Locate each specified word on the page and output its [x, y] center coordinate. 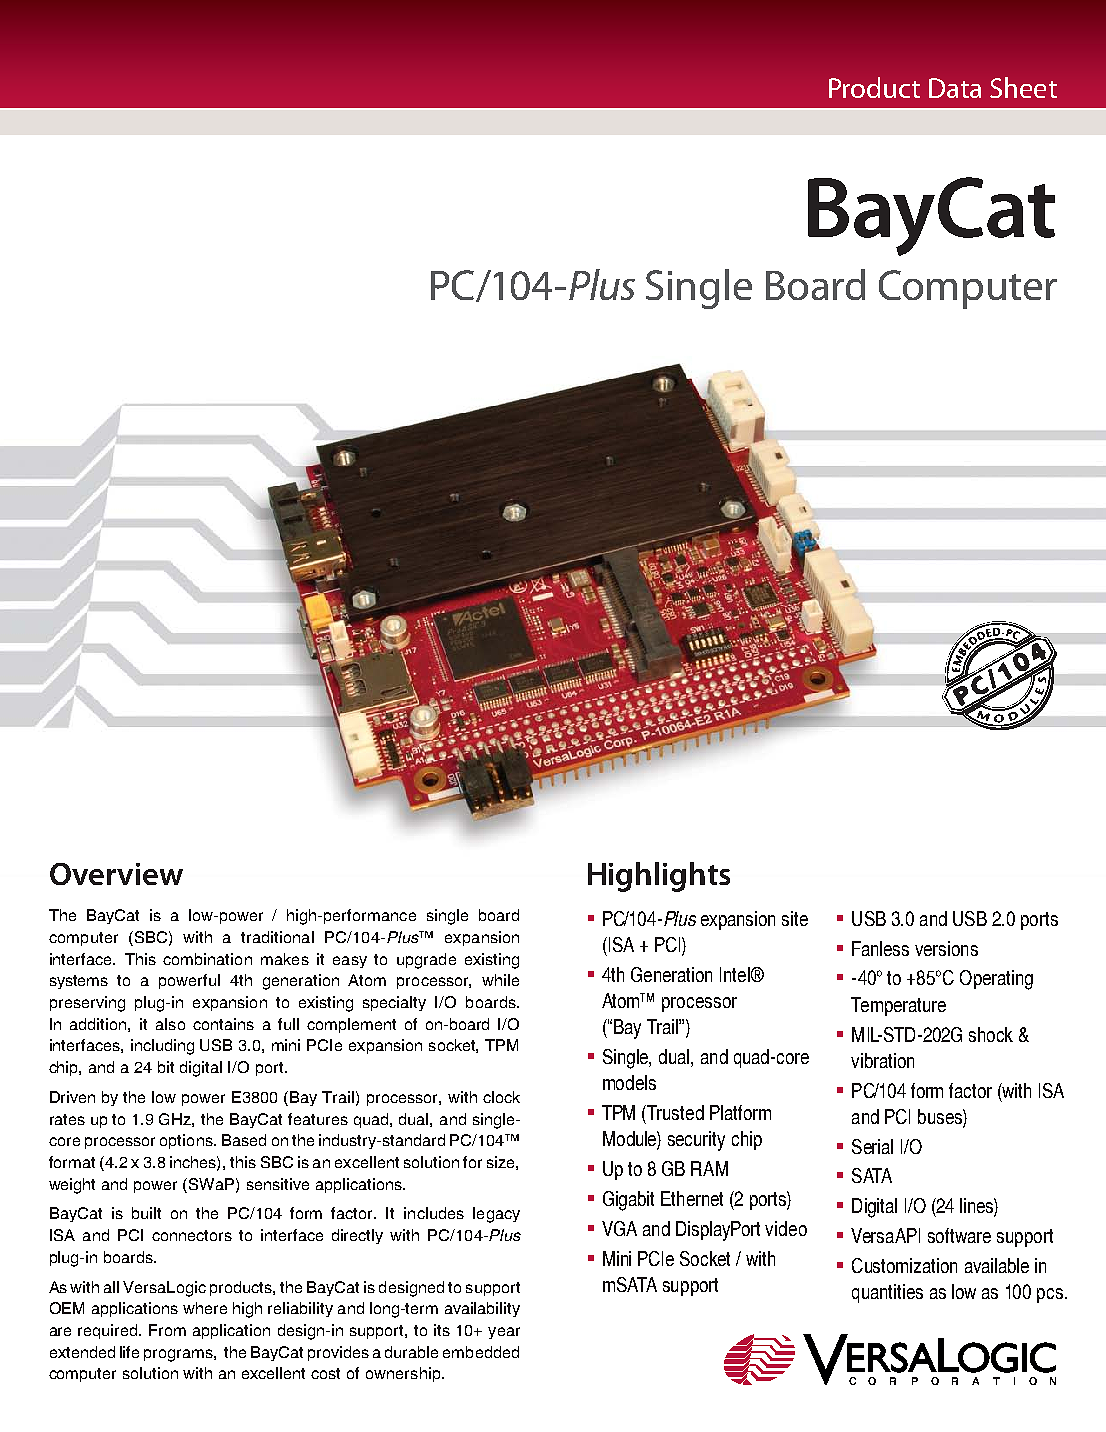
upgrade [426, 961]
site [795, 918]
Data [955, 88]
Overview [116, 874]
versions [946, 948]
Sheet [1023, 87]
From [167, 1330]
